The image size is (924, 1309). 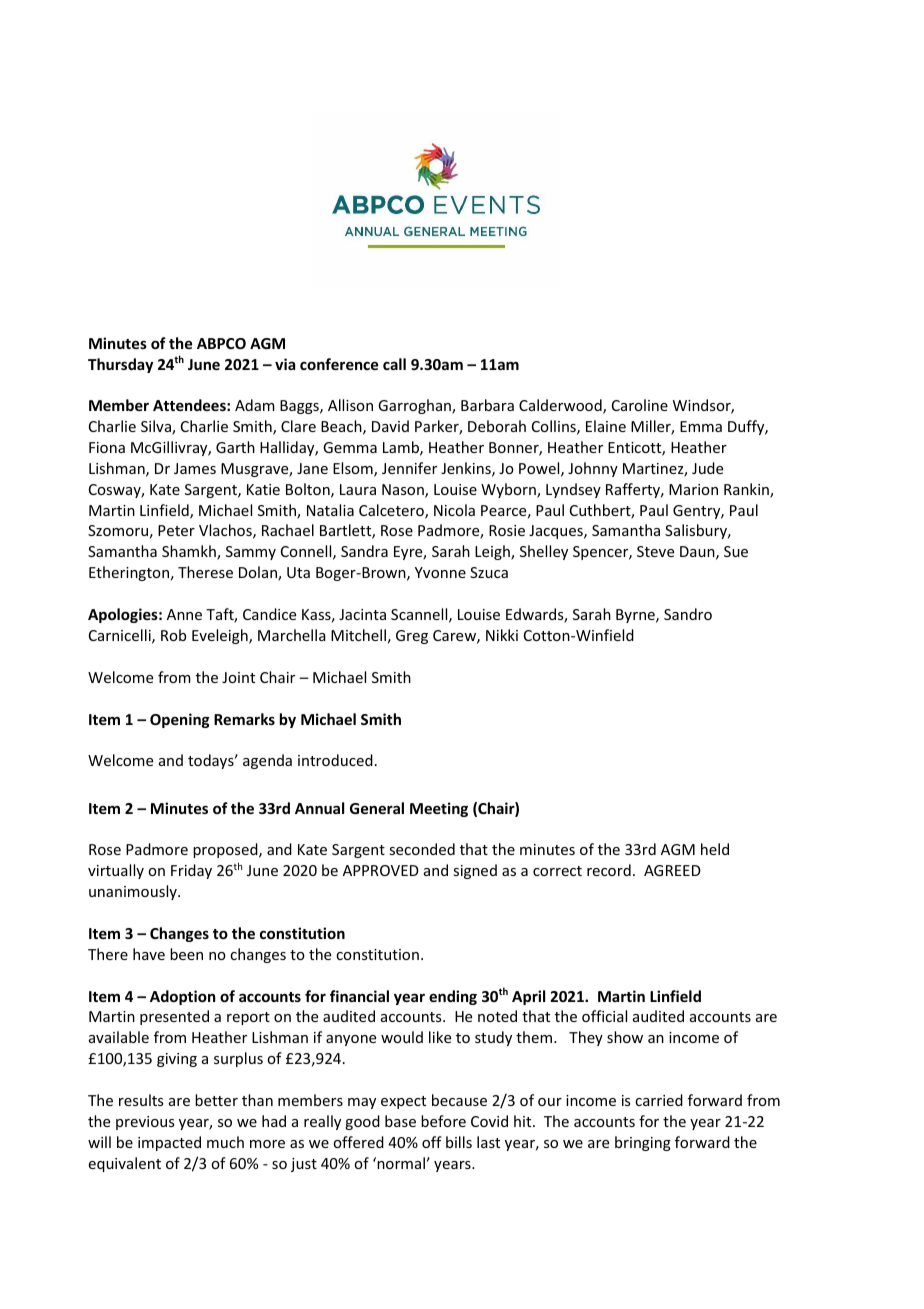 I want to click on call, so click(x=394, y=364).
